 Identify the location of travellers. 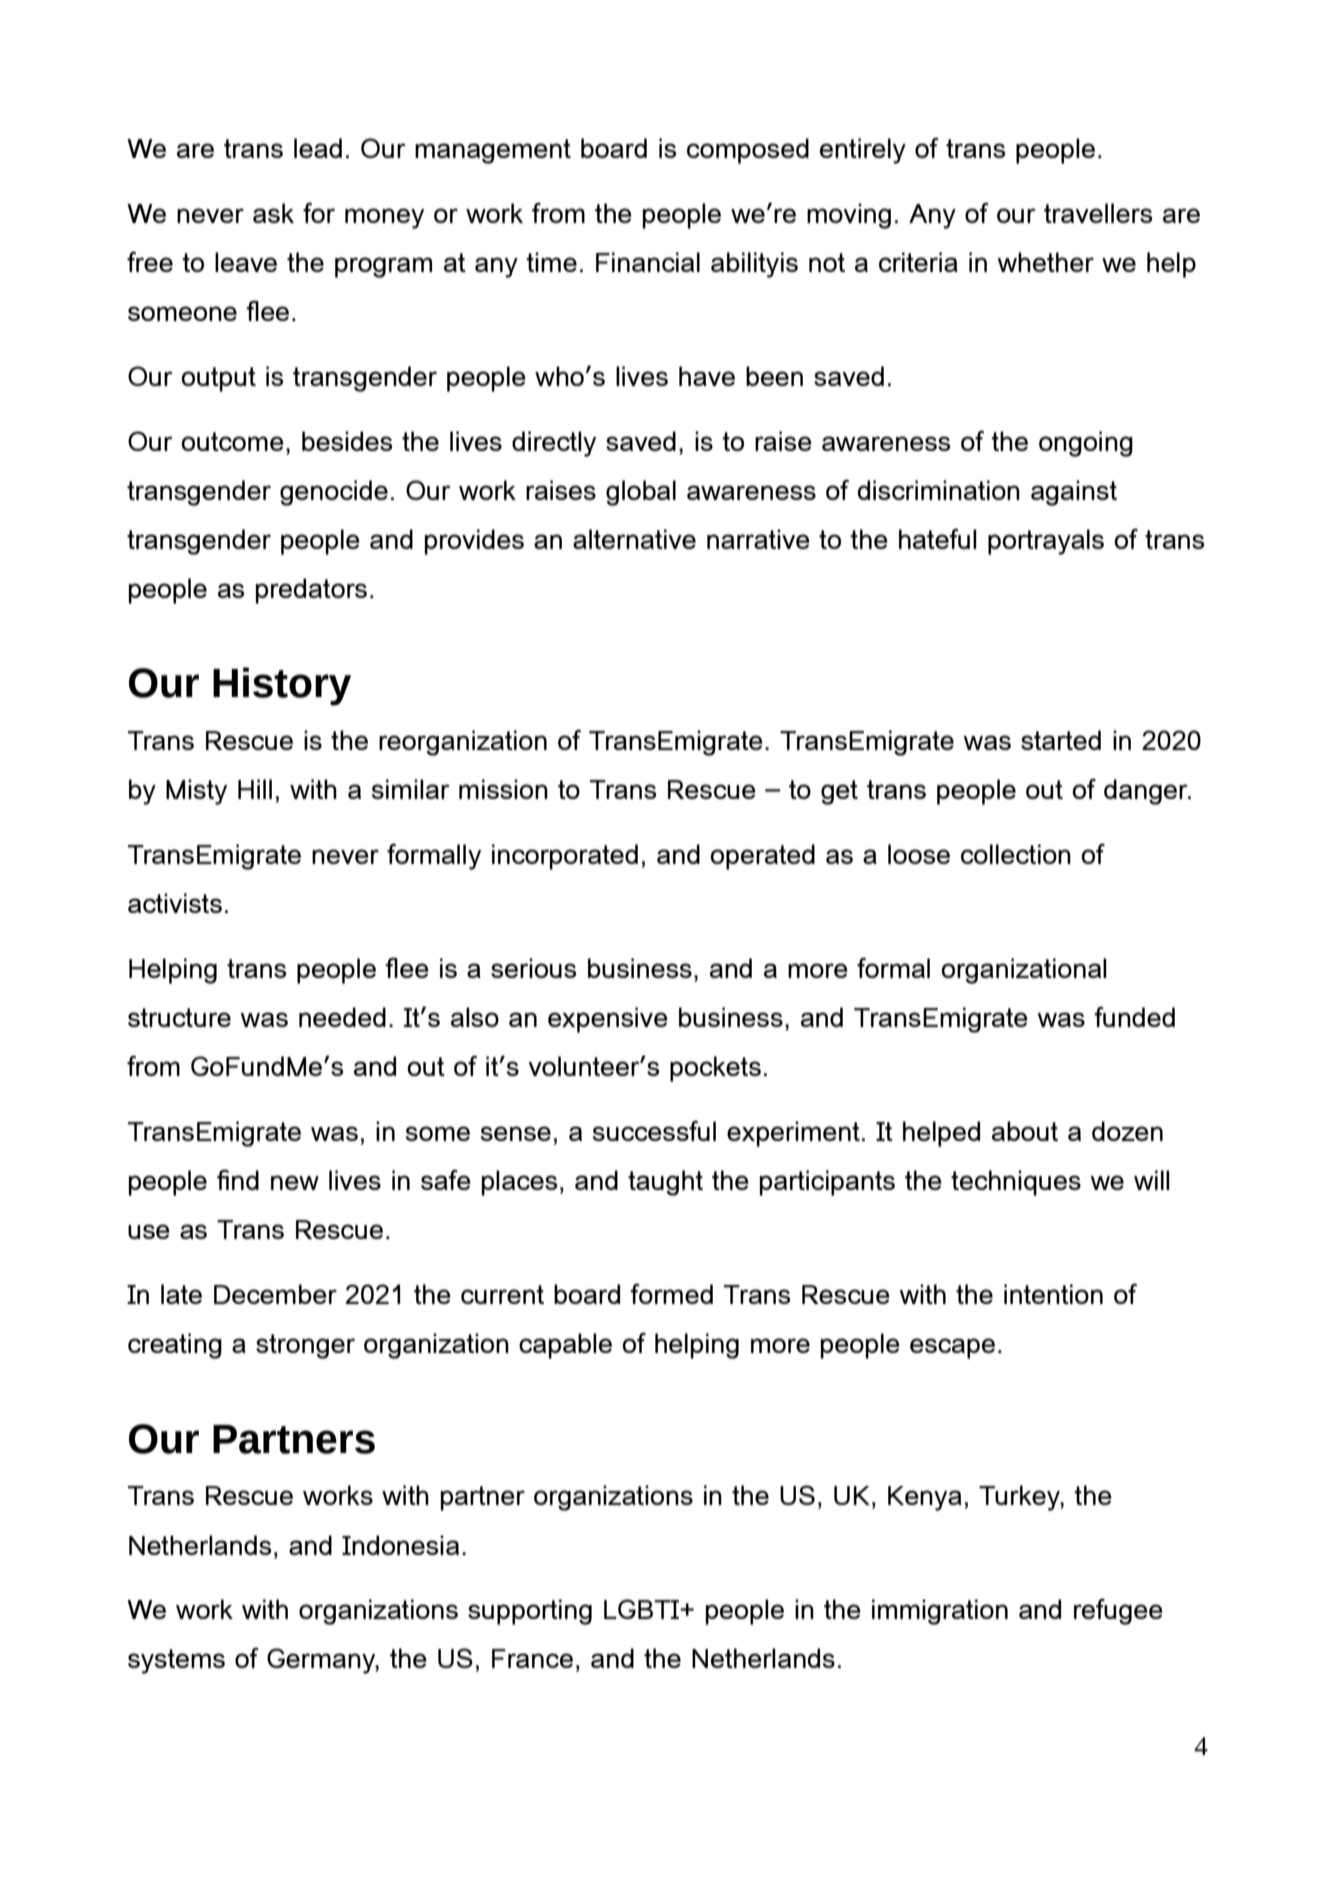
(1098, 213).
